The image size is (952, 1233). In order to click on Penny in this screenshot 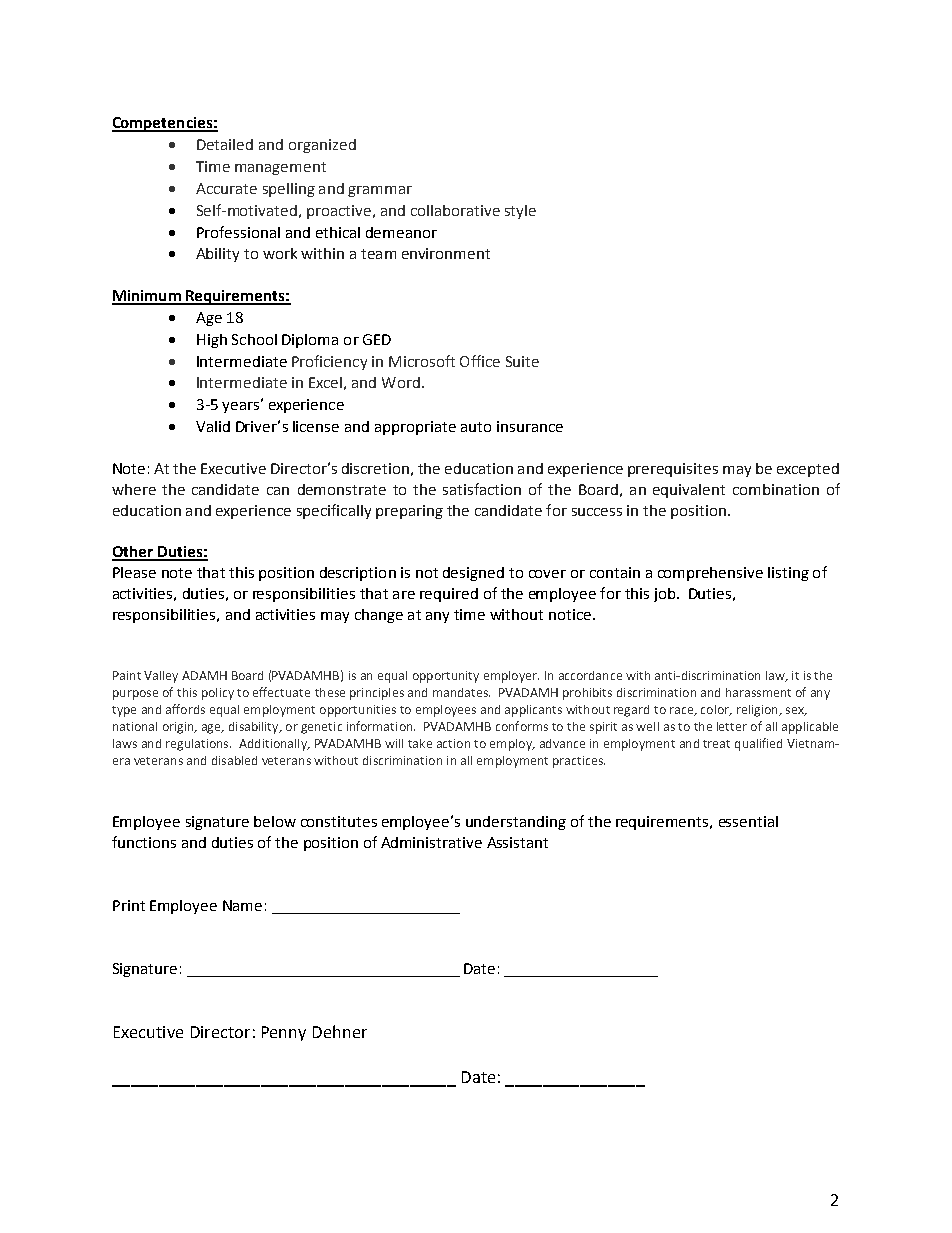, I will do `click(284, 1033)`.
